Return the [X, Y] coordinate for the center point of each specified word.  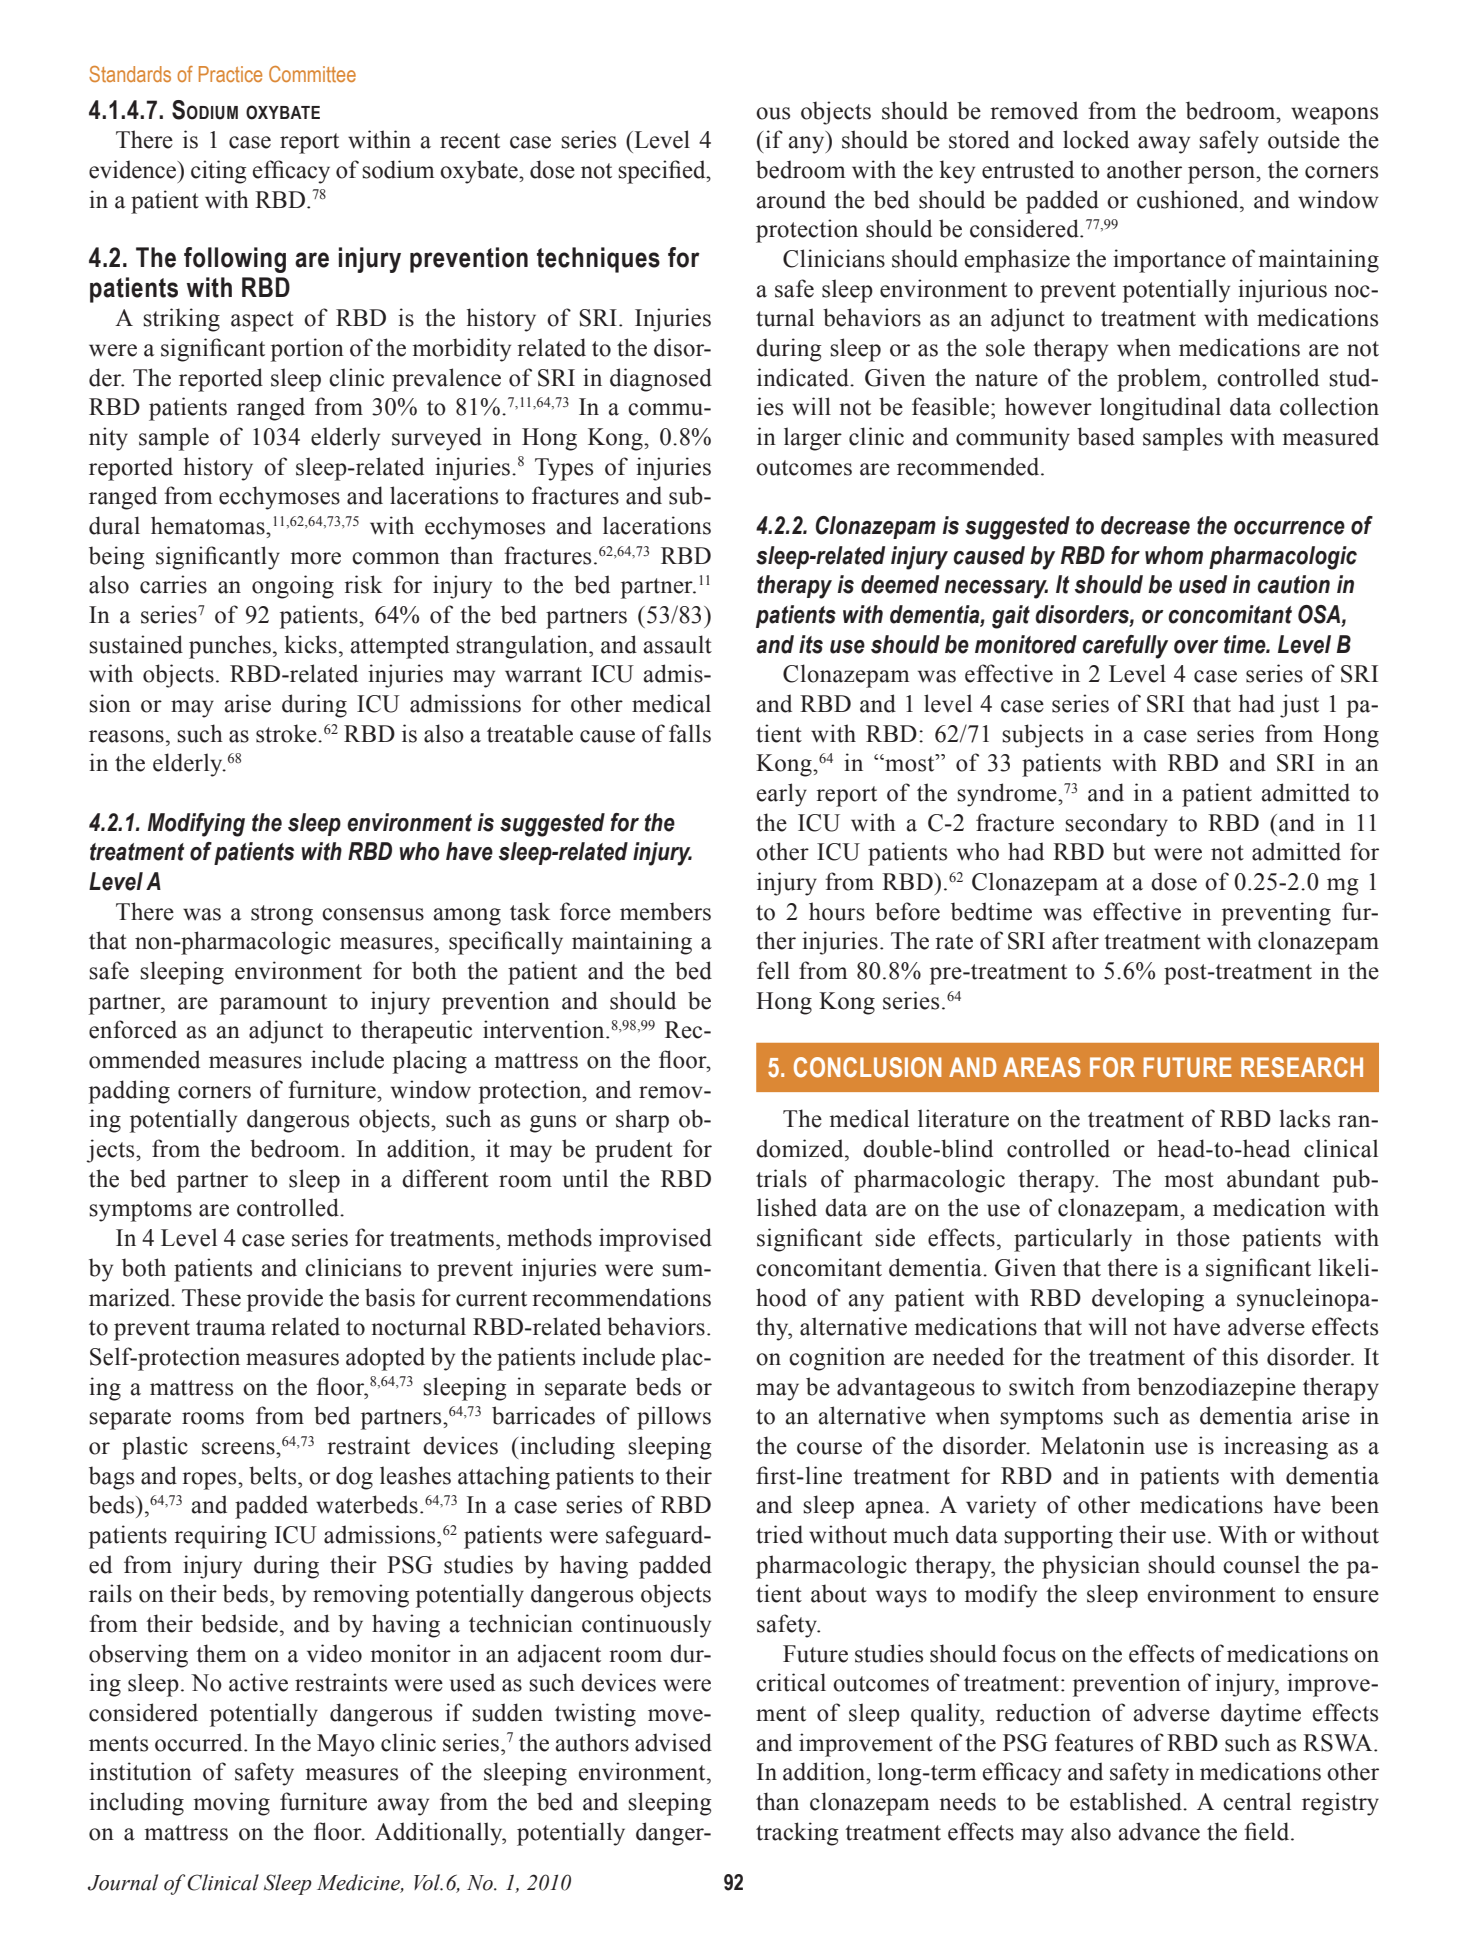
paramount [273, 1004]
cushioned [1189, 199]
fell [773, 970]
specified [663, 172]
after [1075, 940]
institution [140, 1771]
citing [218, 172]
